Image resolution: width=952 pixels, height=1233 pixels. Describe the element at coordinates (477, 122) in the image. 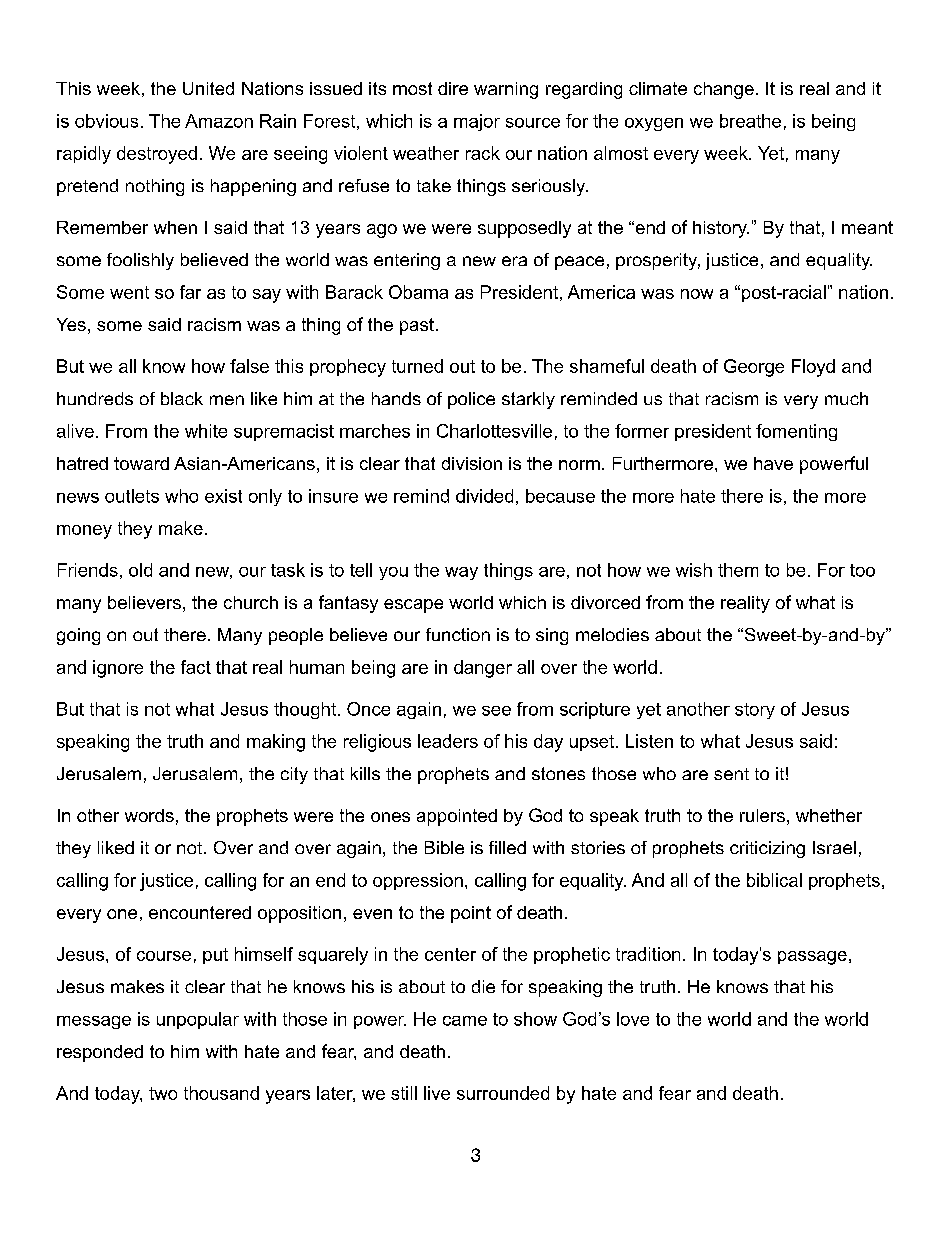

I see `major` at that location.
